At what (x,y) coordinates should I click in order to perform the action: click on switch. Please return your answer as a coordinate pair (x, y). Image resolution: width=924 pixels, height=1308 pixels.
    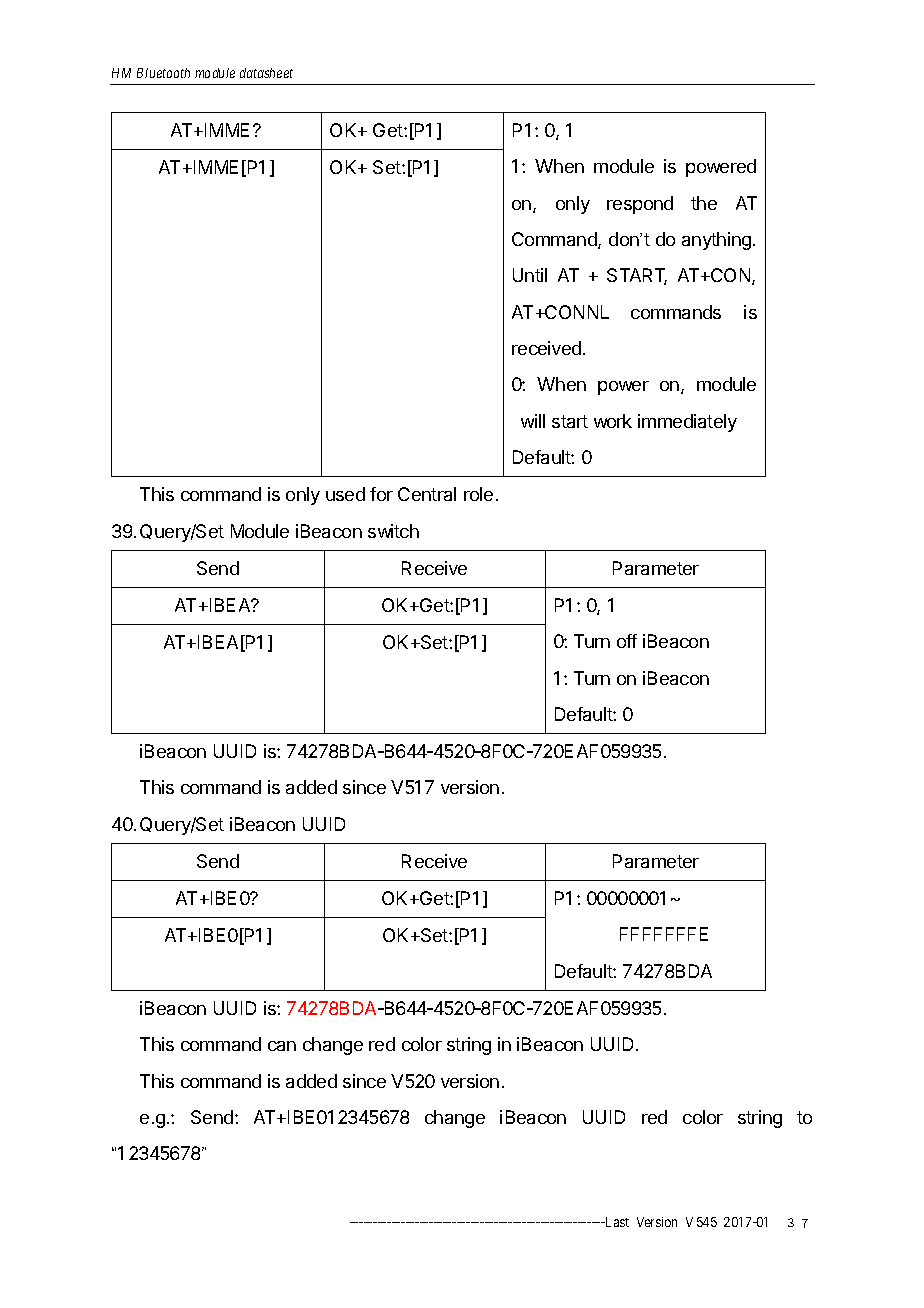
    Looking at the image, I should click on (393, 531).
